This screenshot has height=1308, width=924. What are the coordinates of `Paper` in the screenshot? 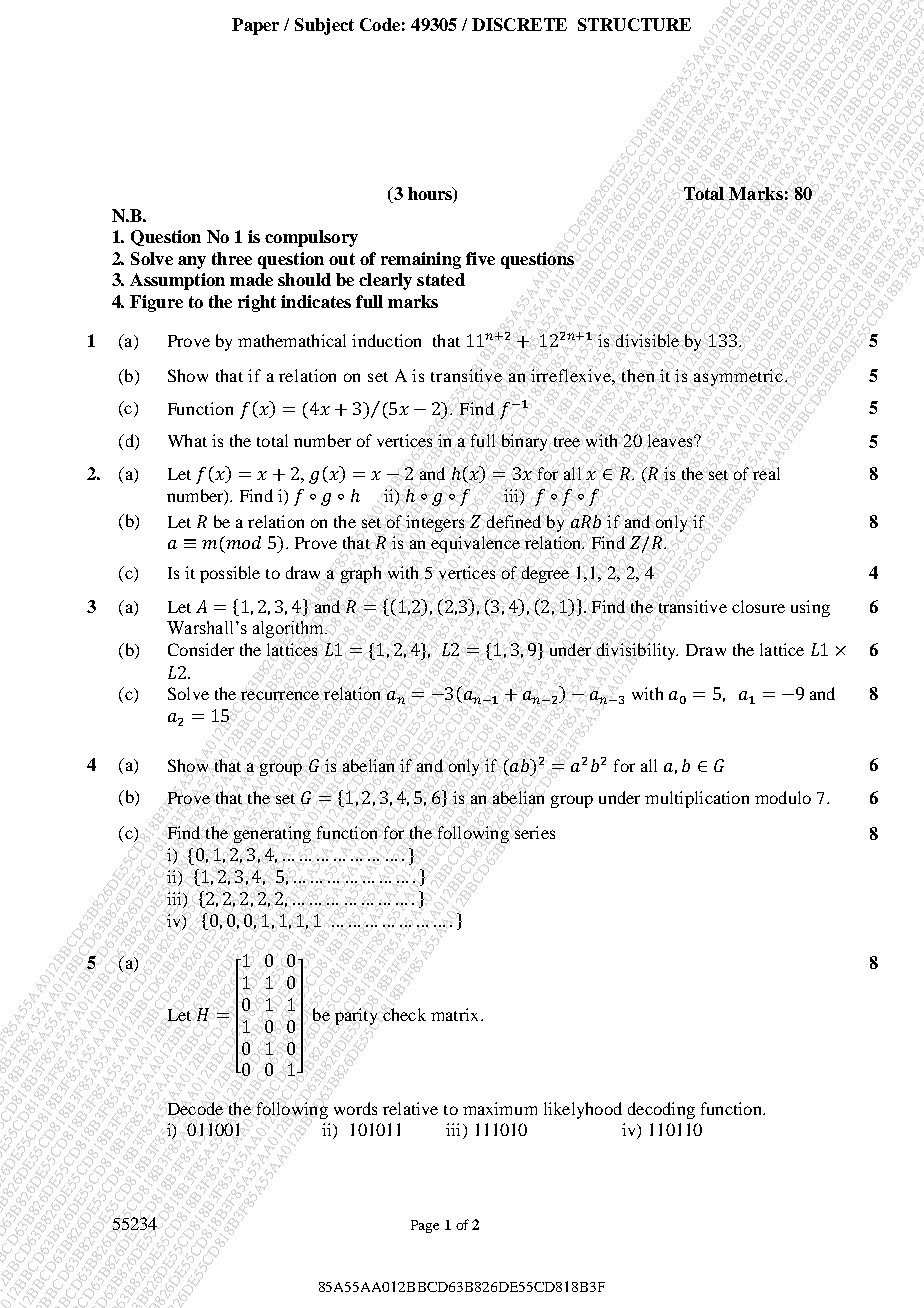 It's located at (255, 26).
